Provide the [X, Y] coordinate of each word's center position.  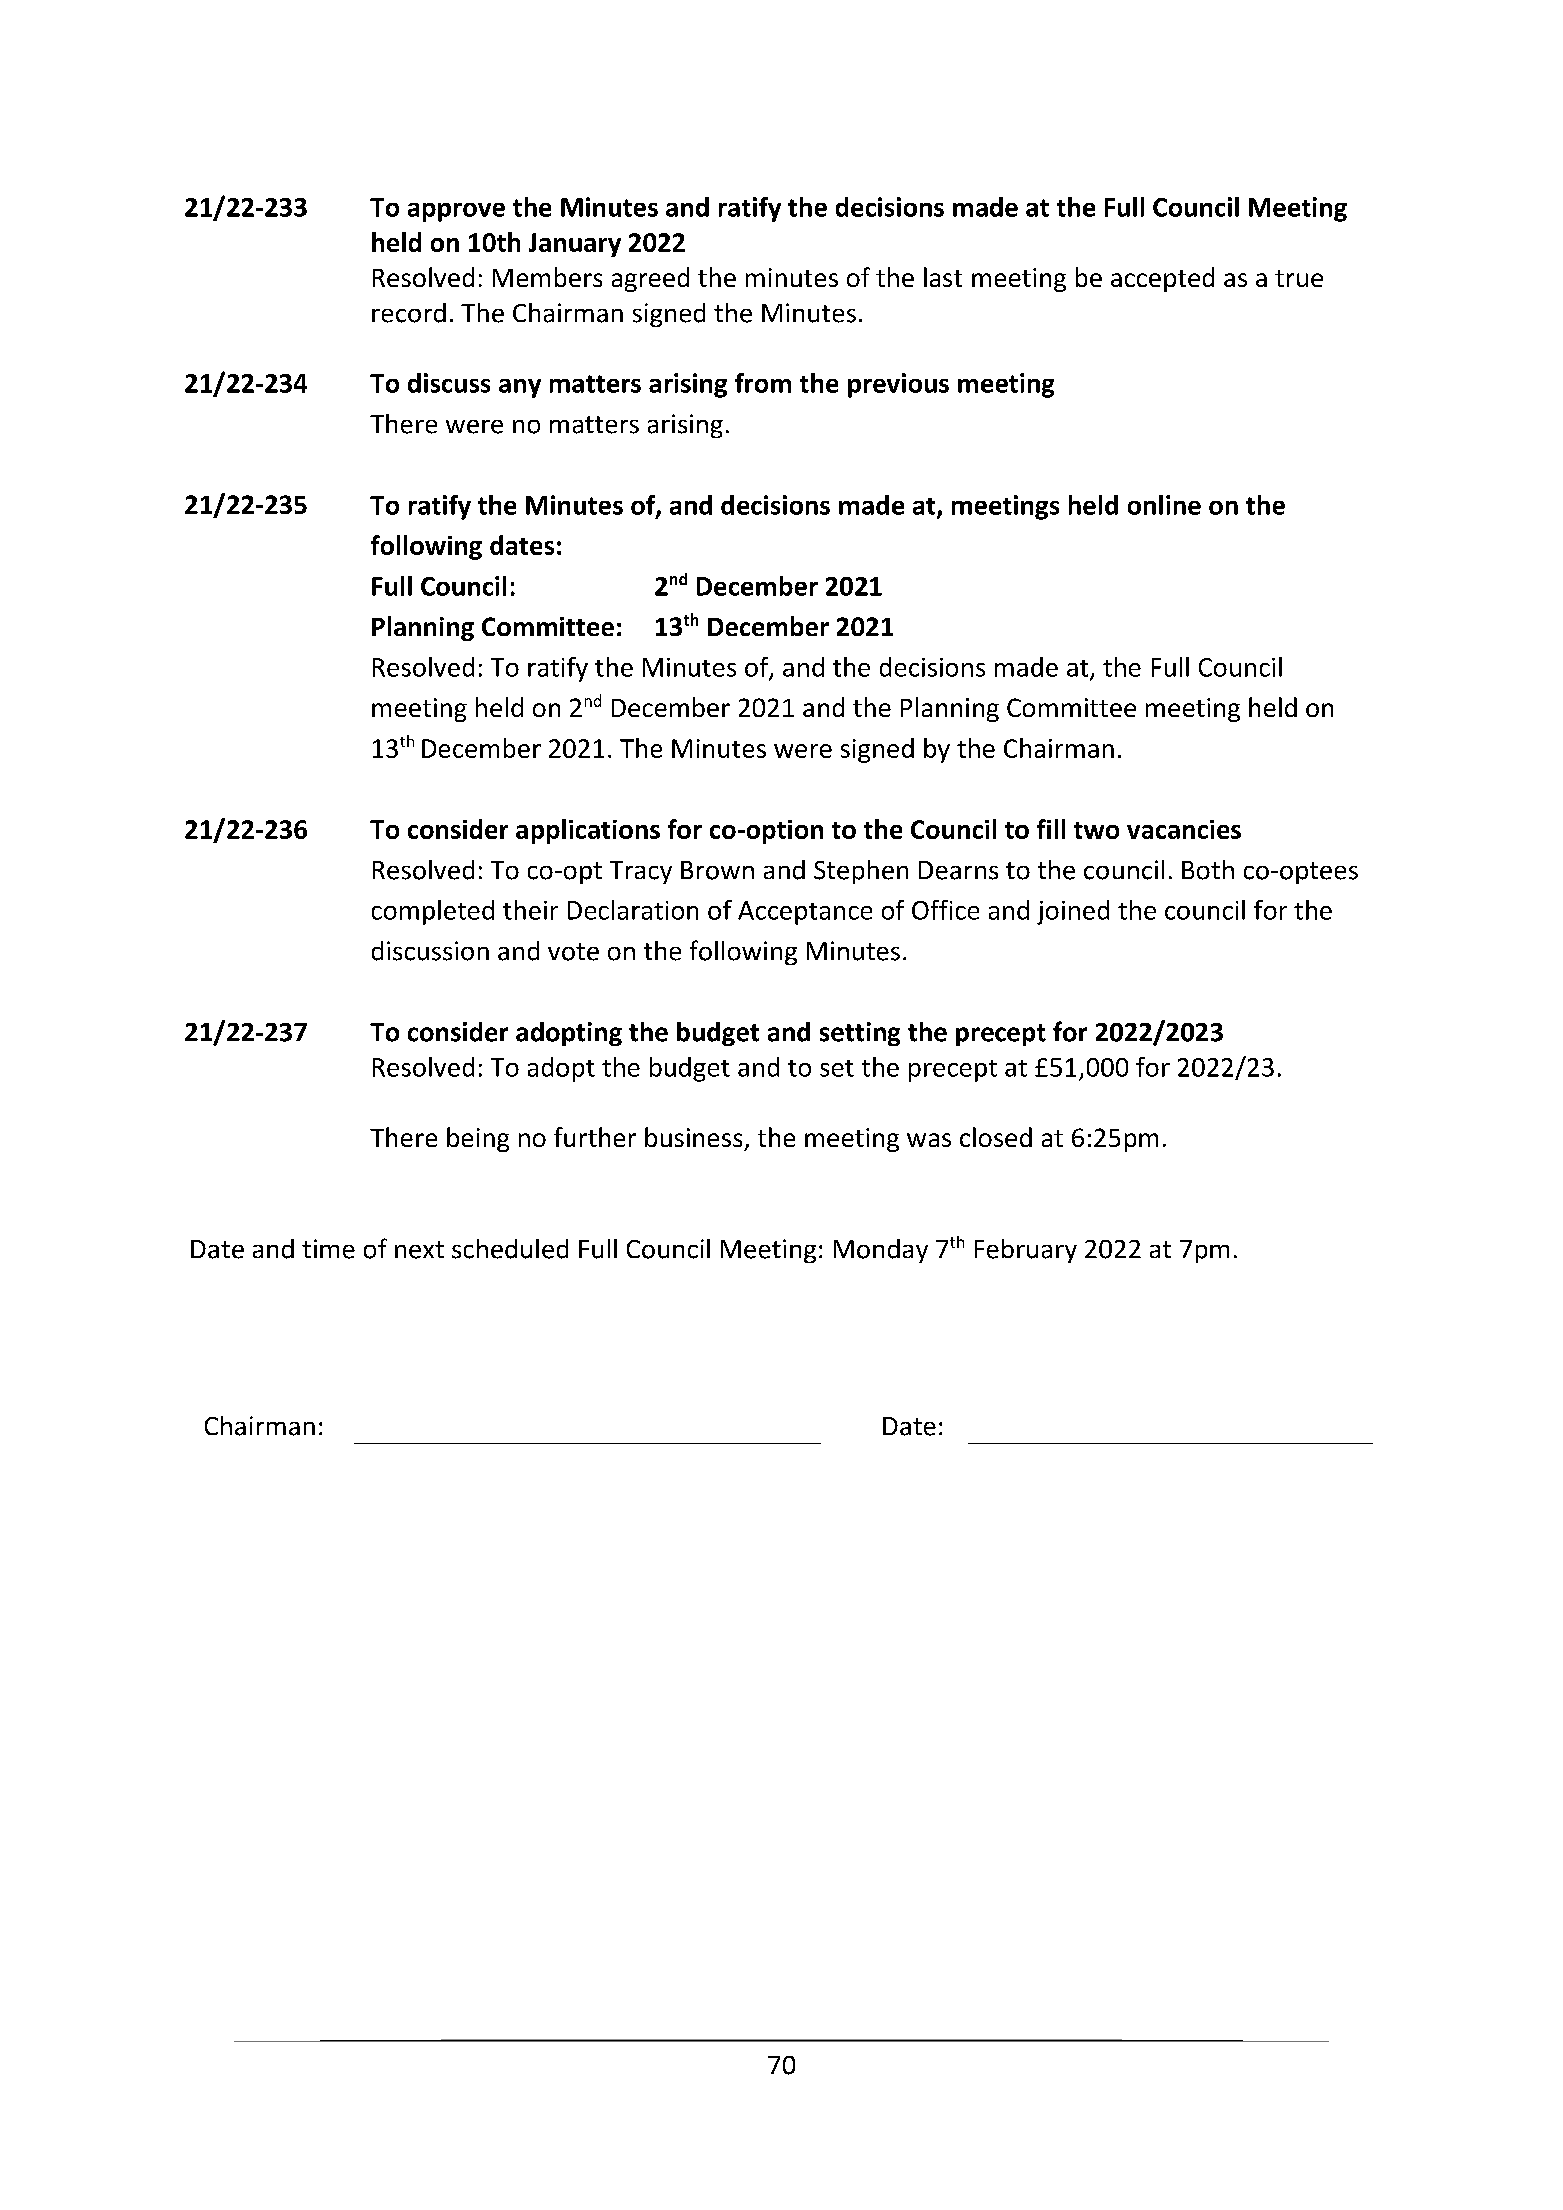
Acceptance [805, 913]
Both [1208, 870]
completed [433, 912]
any [520, 388]
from [763, 383]
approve [456, 212]
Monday [881, 1251]
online [1164, 505]
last [943, 277]
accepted [1162, 279]
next [419, 1250]
